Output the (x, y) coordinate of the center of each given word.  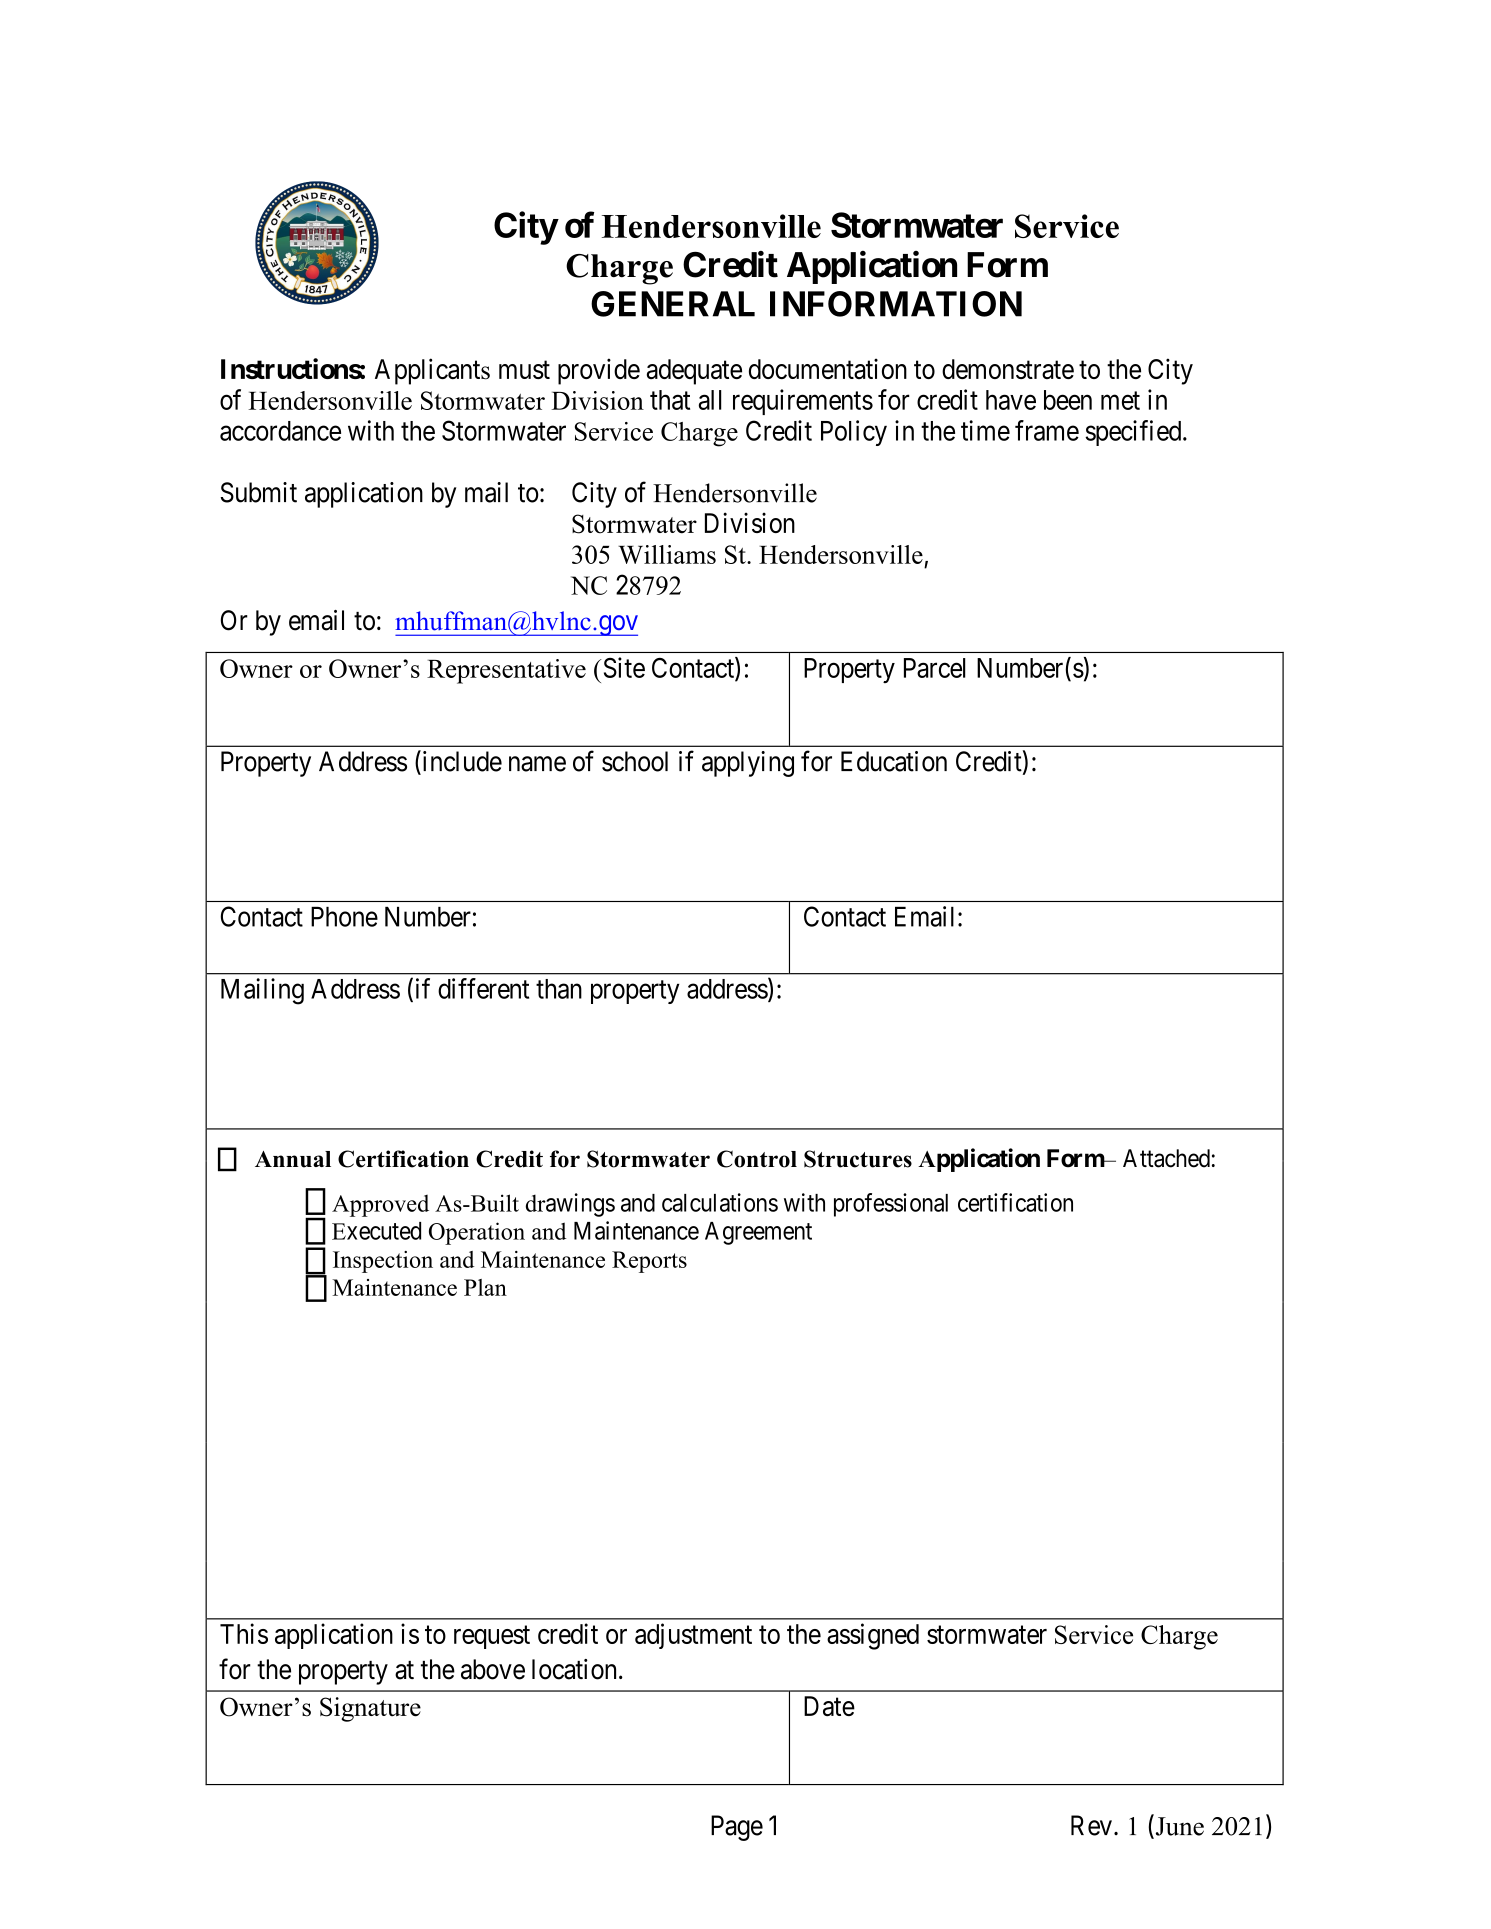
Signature (370, 1709)
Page (737, 1828)
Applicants (432, 371)
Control (757, 1159)
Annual (293, 1159)
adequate (694, 372)
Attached (1166, 1158)
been (1068, 400)
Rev (1091, 1825)
